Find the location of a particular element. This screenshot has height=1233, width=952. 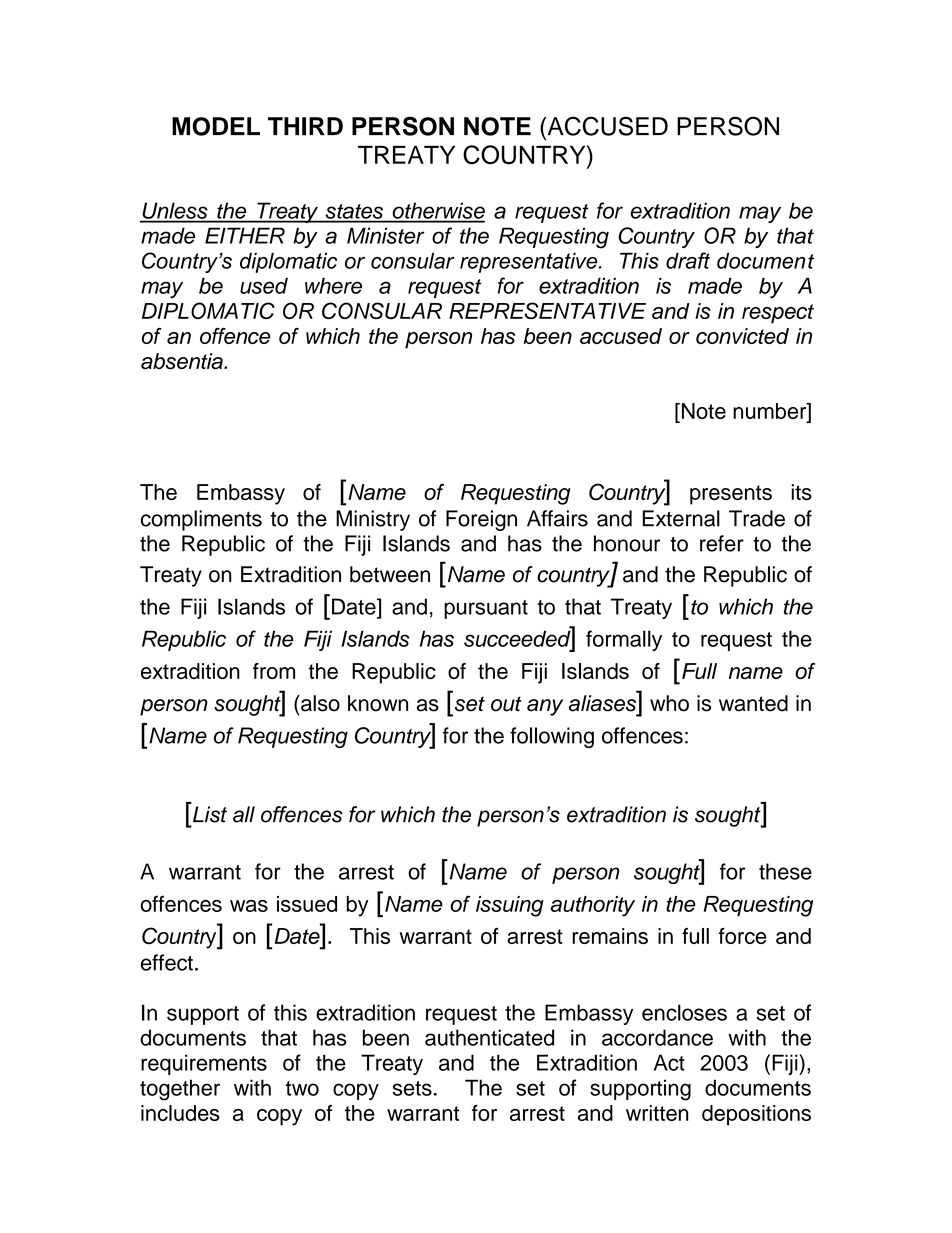

draft is located at coordinates (688, 260).
